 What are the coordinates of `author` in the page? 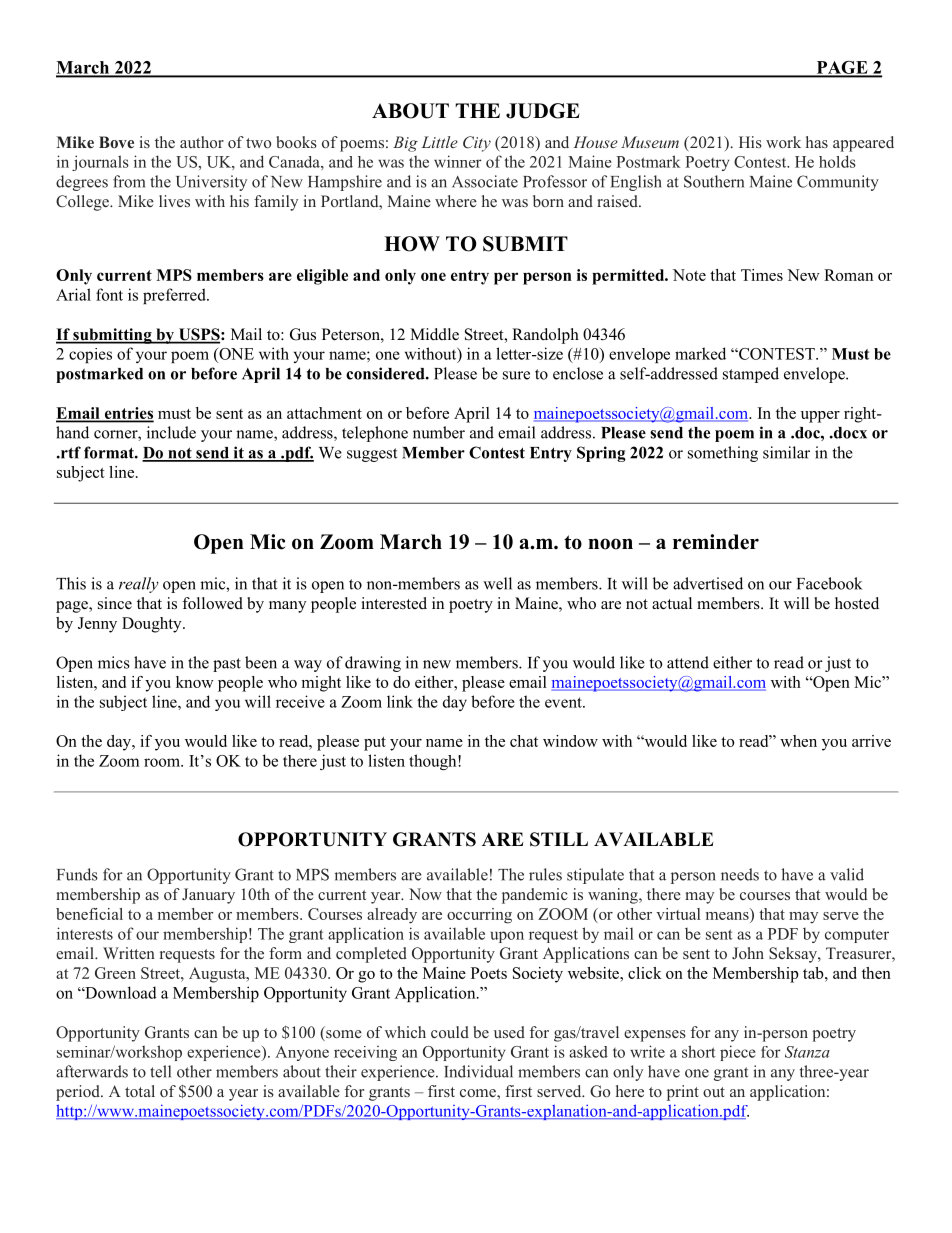 It's located at (202, 142).
